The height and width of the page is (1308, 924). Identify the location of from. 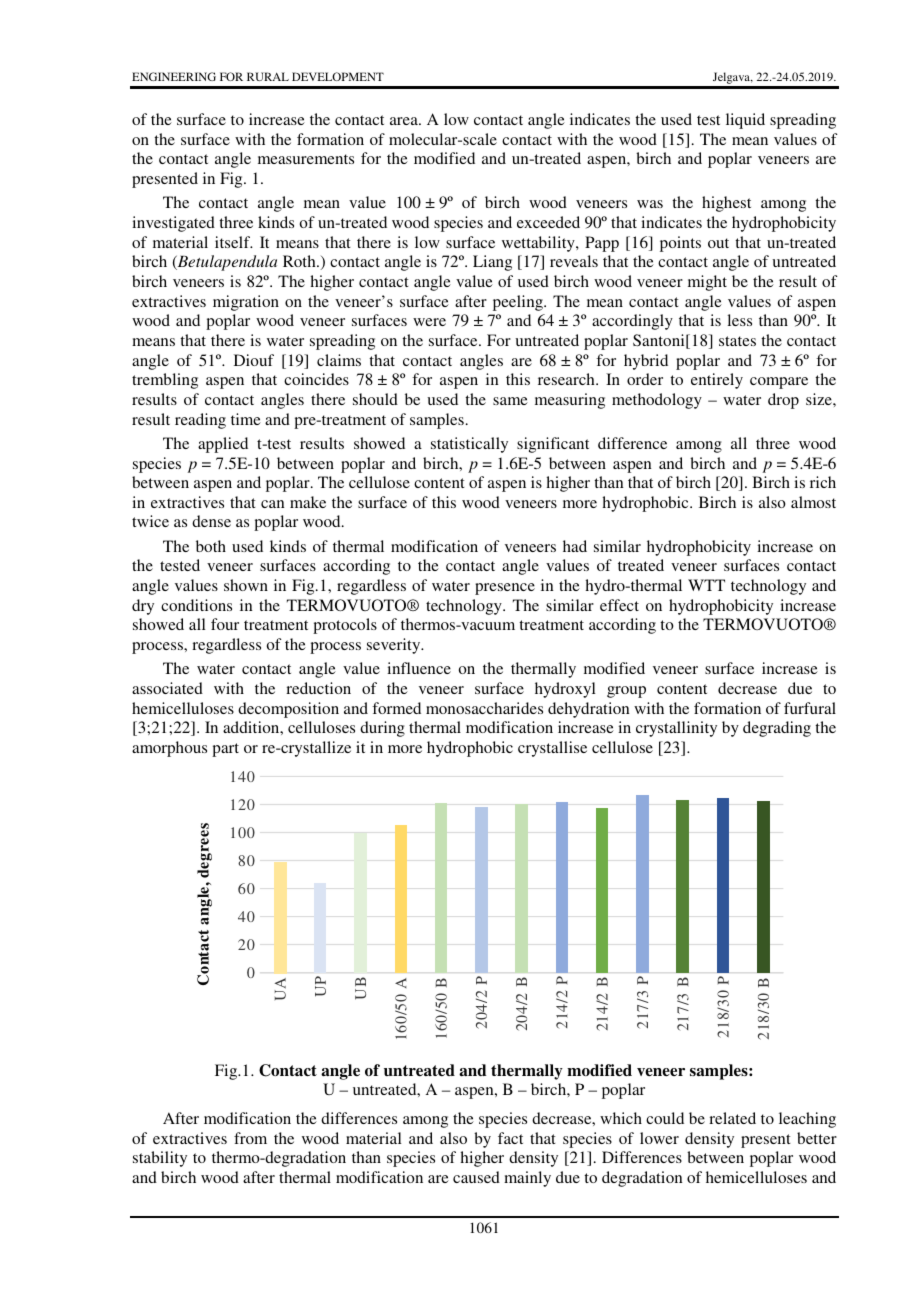
(250, 1138).
